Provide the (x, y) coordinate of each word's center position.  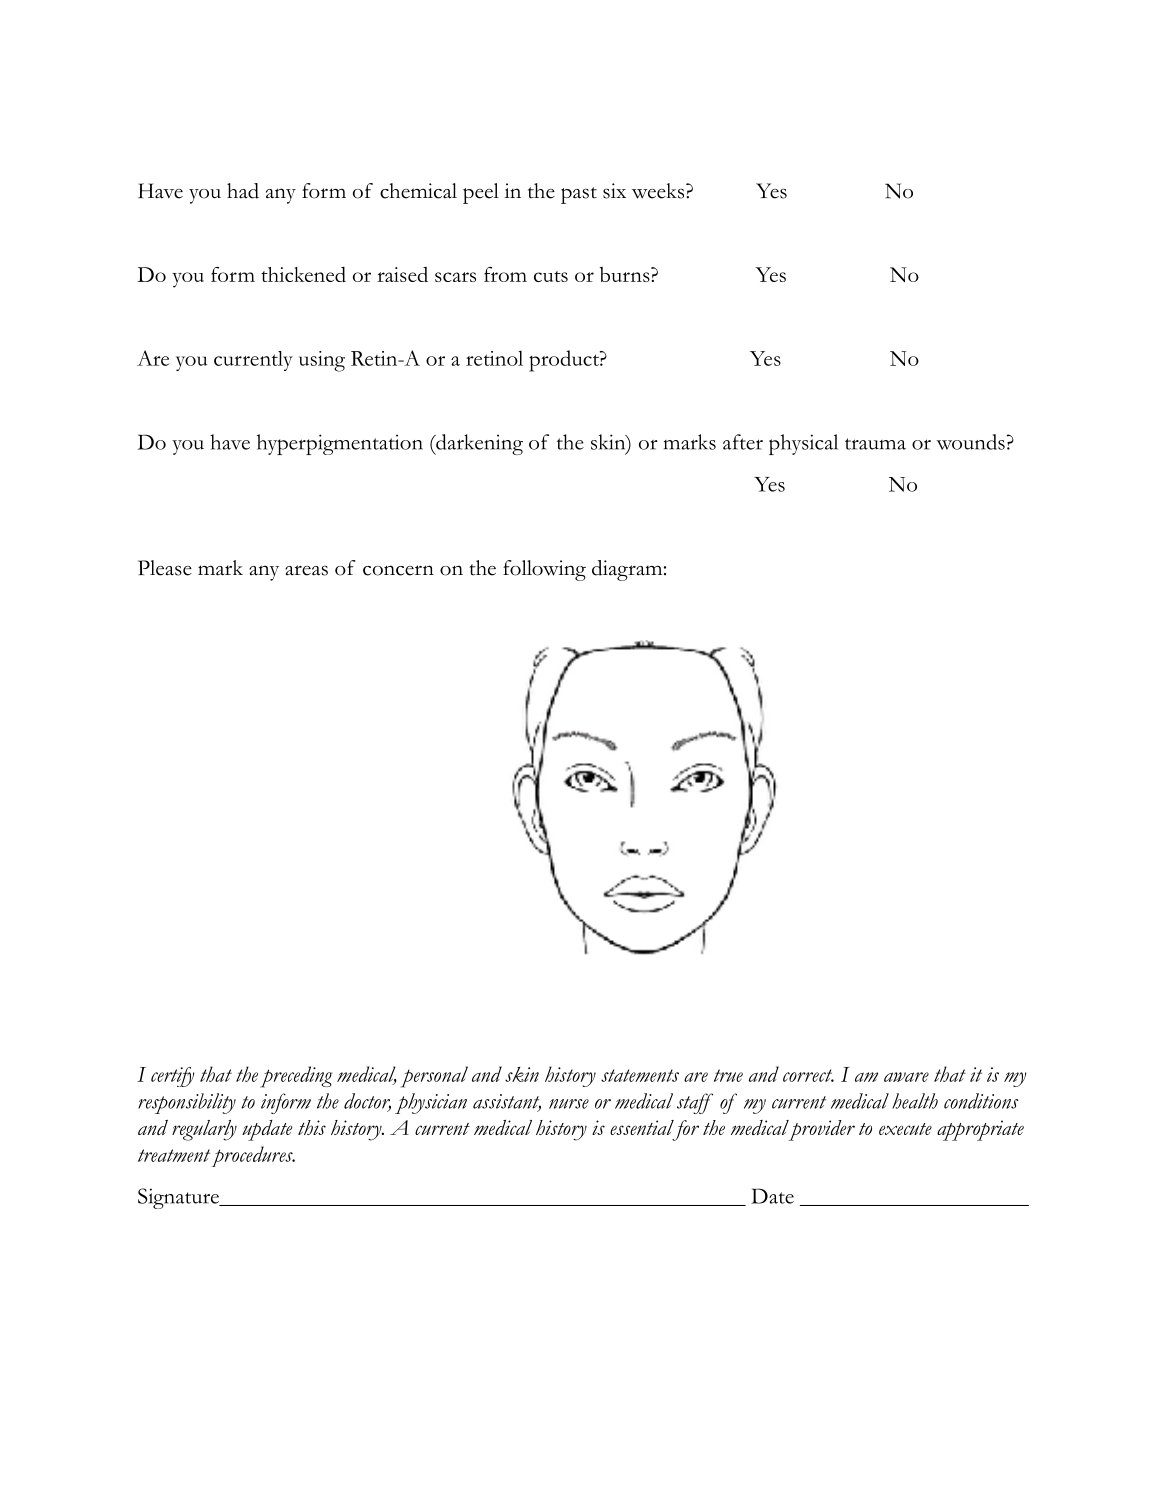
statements (640, 1075)
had (243, 191)
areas (306, 570)
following (544, 570)
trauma (875, 444)
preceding (296, 1077)
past (579, 195)
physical (803, 444)
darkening (478, 444)
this (312, 1127)
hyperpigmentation (340, 444)
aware (906, 1077)
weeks (659, 191)
